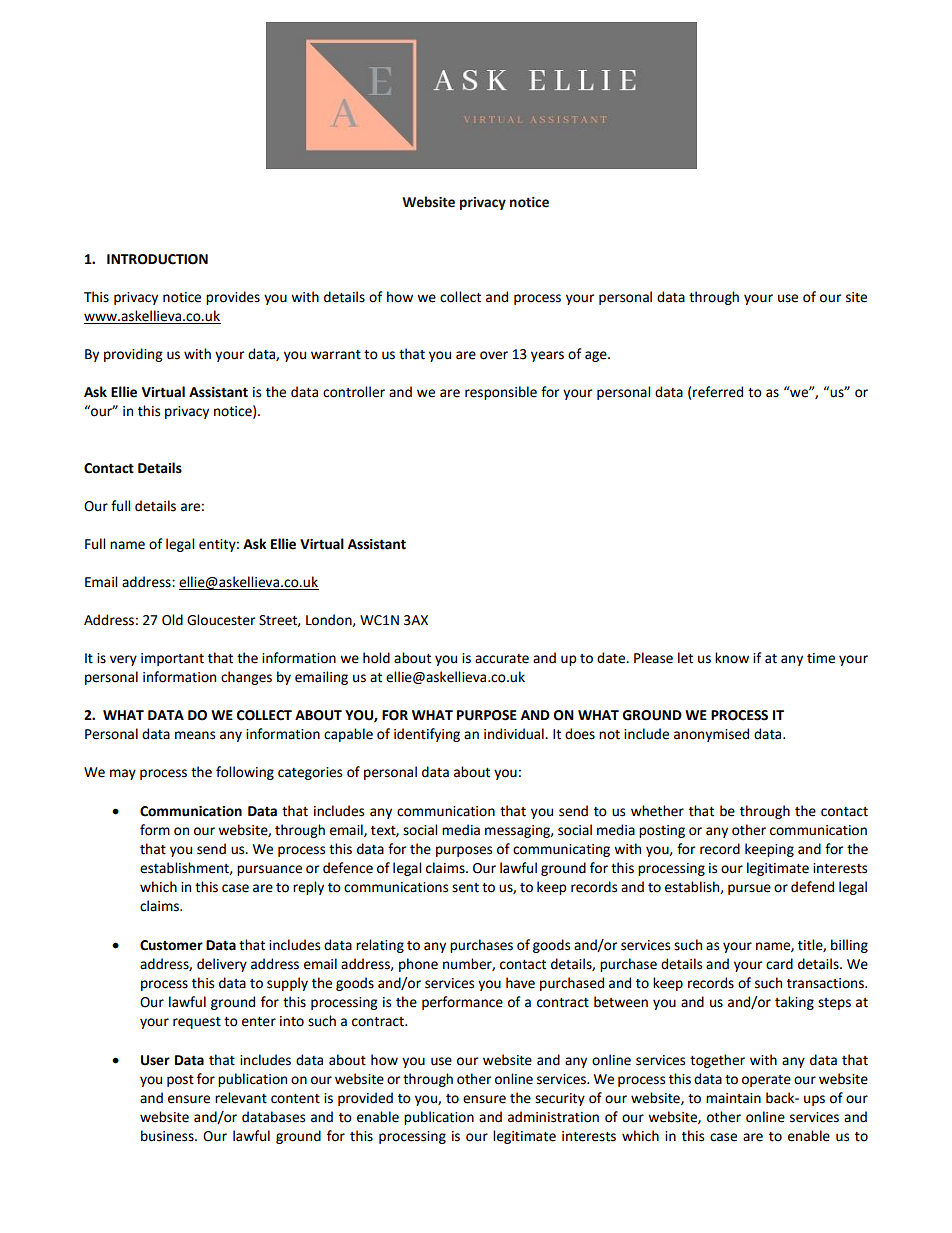  Describe the element at coordinates (515, 734) in the screenshot. I see `individual` at that location.
